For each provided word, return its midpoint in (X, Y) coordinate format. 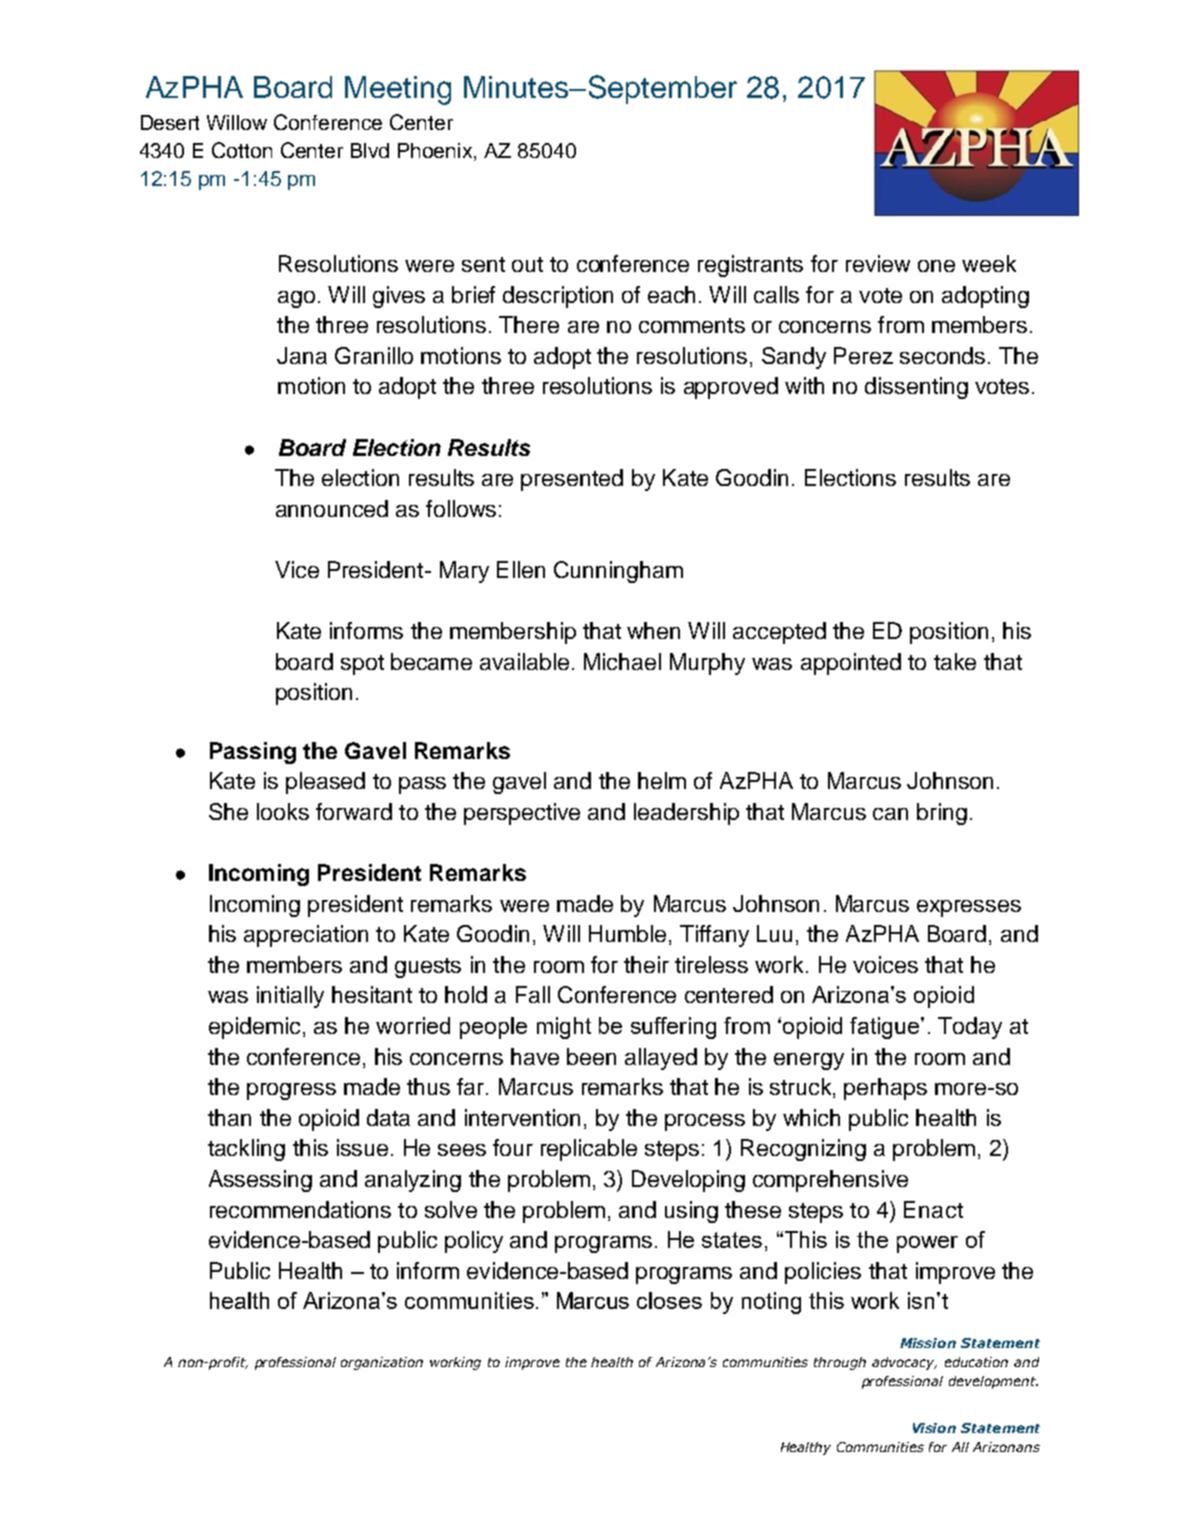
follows (461, 508)
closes (669, 1300)
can (890, 814)
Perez (863, 355)
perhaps (885, 1089)
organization (382, 1363)
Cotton (242, 150)
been (591, 1056)
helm (662, 780)
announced (332, 508)
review (878, 263)
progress (291, 1091)
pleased (325, 783)
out (527, 264)
